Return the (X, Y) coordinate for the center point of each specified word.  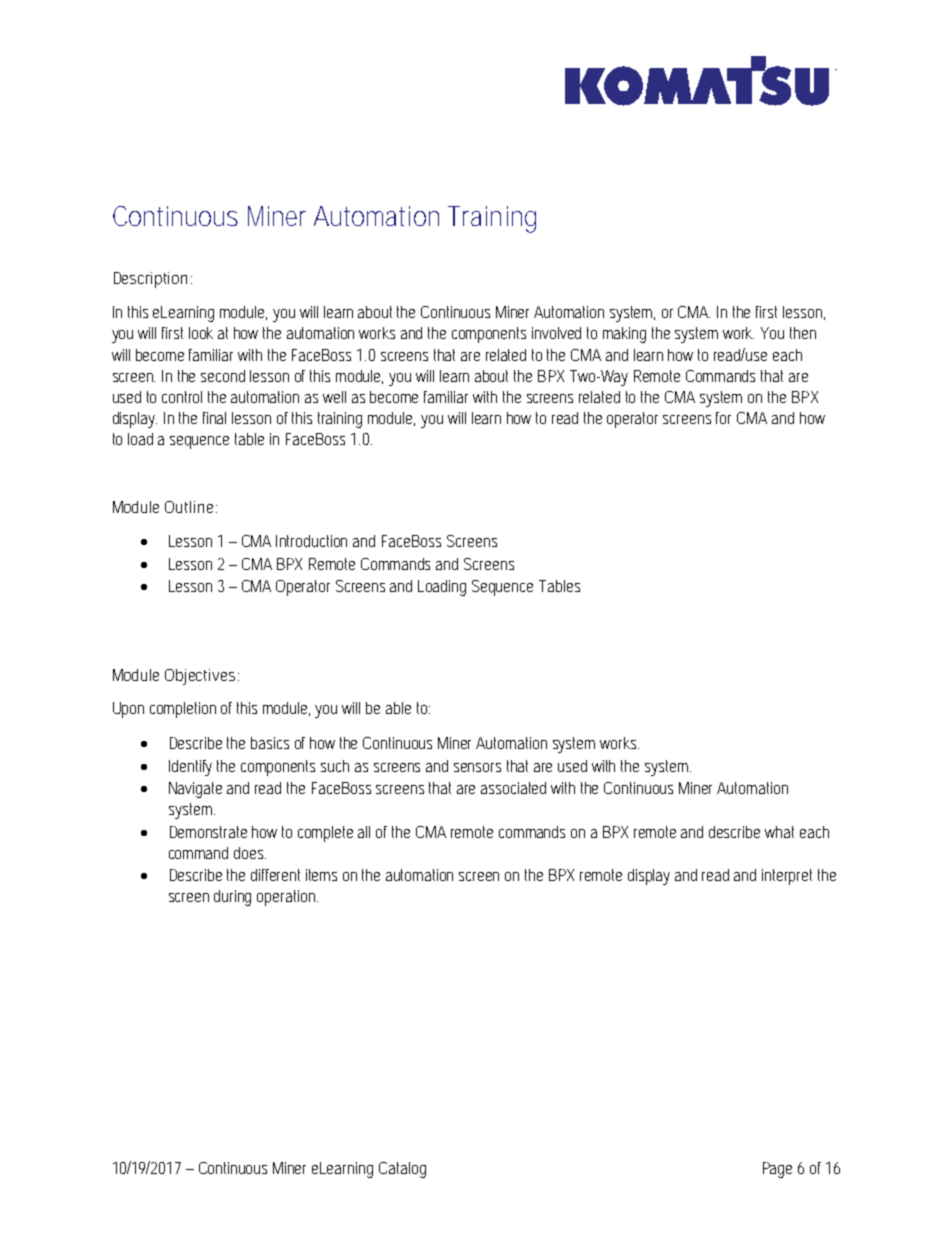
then (803, 333)
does (250, 853)
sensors (477, 767)
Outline (191, 507)
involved (556, 333)
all (364, 832)
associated (513, 788)
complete (325, 834)
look (201, 333)
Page (777, 1170)
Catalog (402, 1170)
